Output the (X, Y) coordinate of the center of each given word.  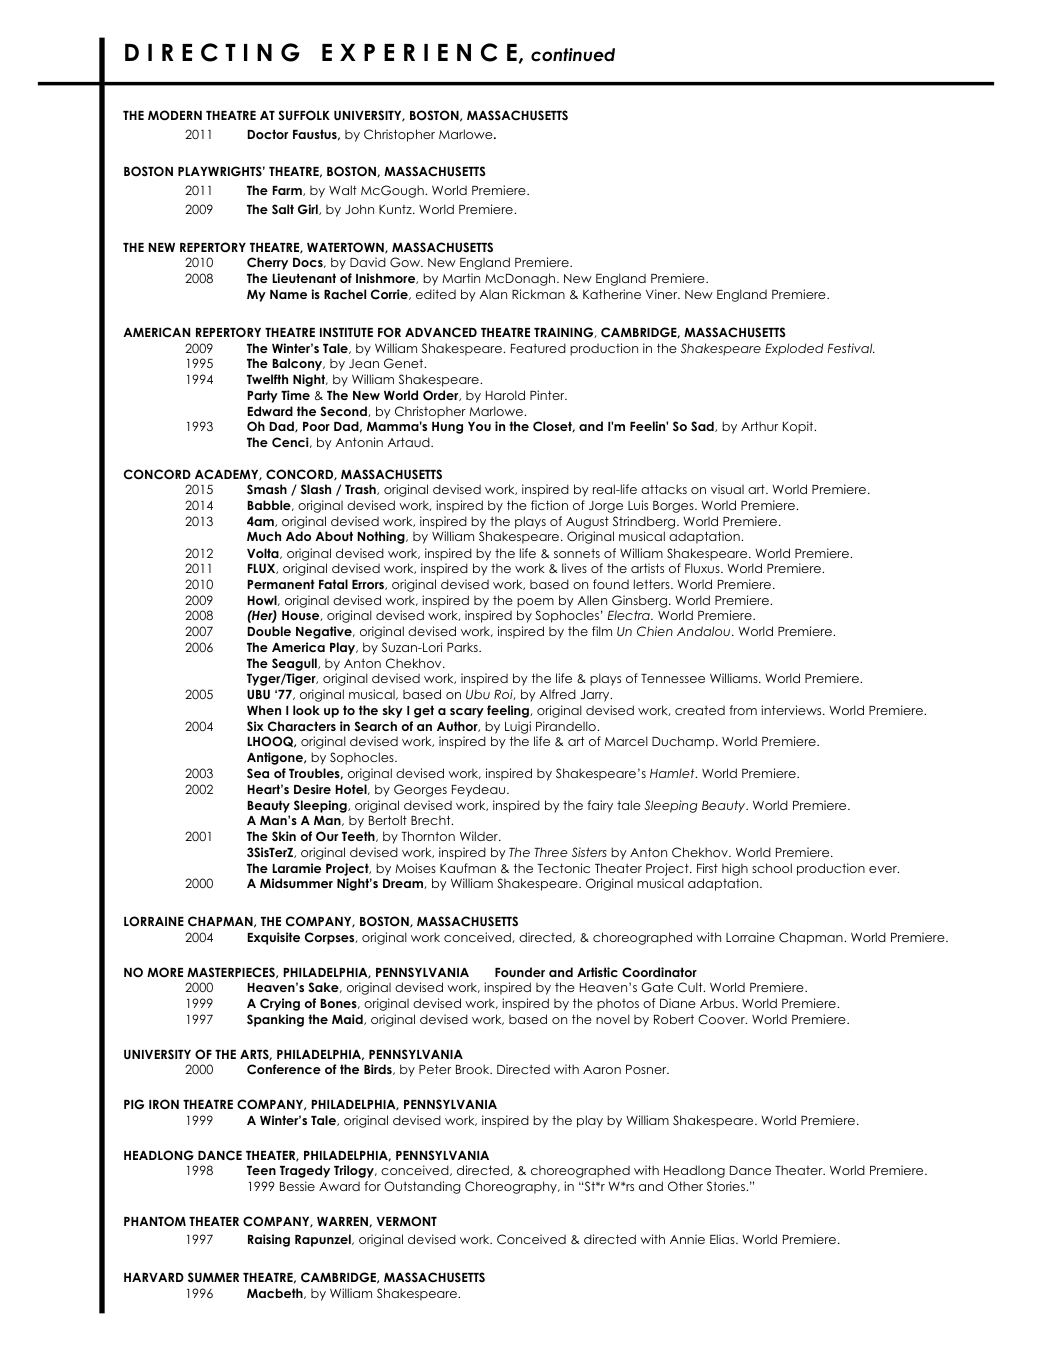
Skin (284, 836)
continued (573, 55)
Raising (269, 1240)
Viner (663, 294)
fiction (549, 505)
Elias (723, 1239)
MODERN (175, 115)
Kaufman (468, 868)
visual (727, 489)
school (772, 868)
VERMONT (407, 1221)
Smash (267, 489)
